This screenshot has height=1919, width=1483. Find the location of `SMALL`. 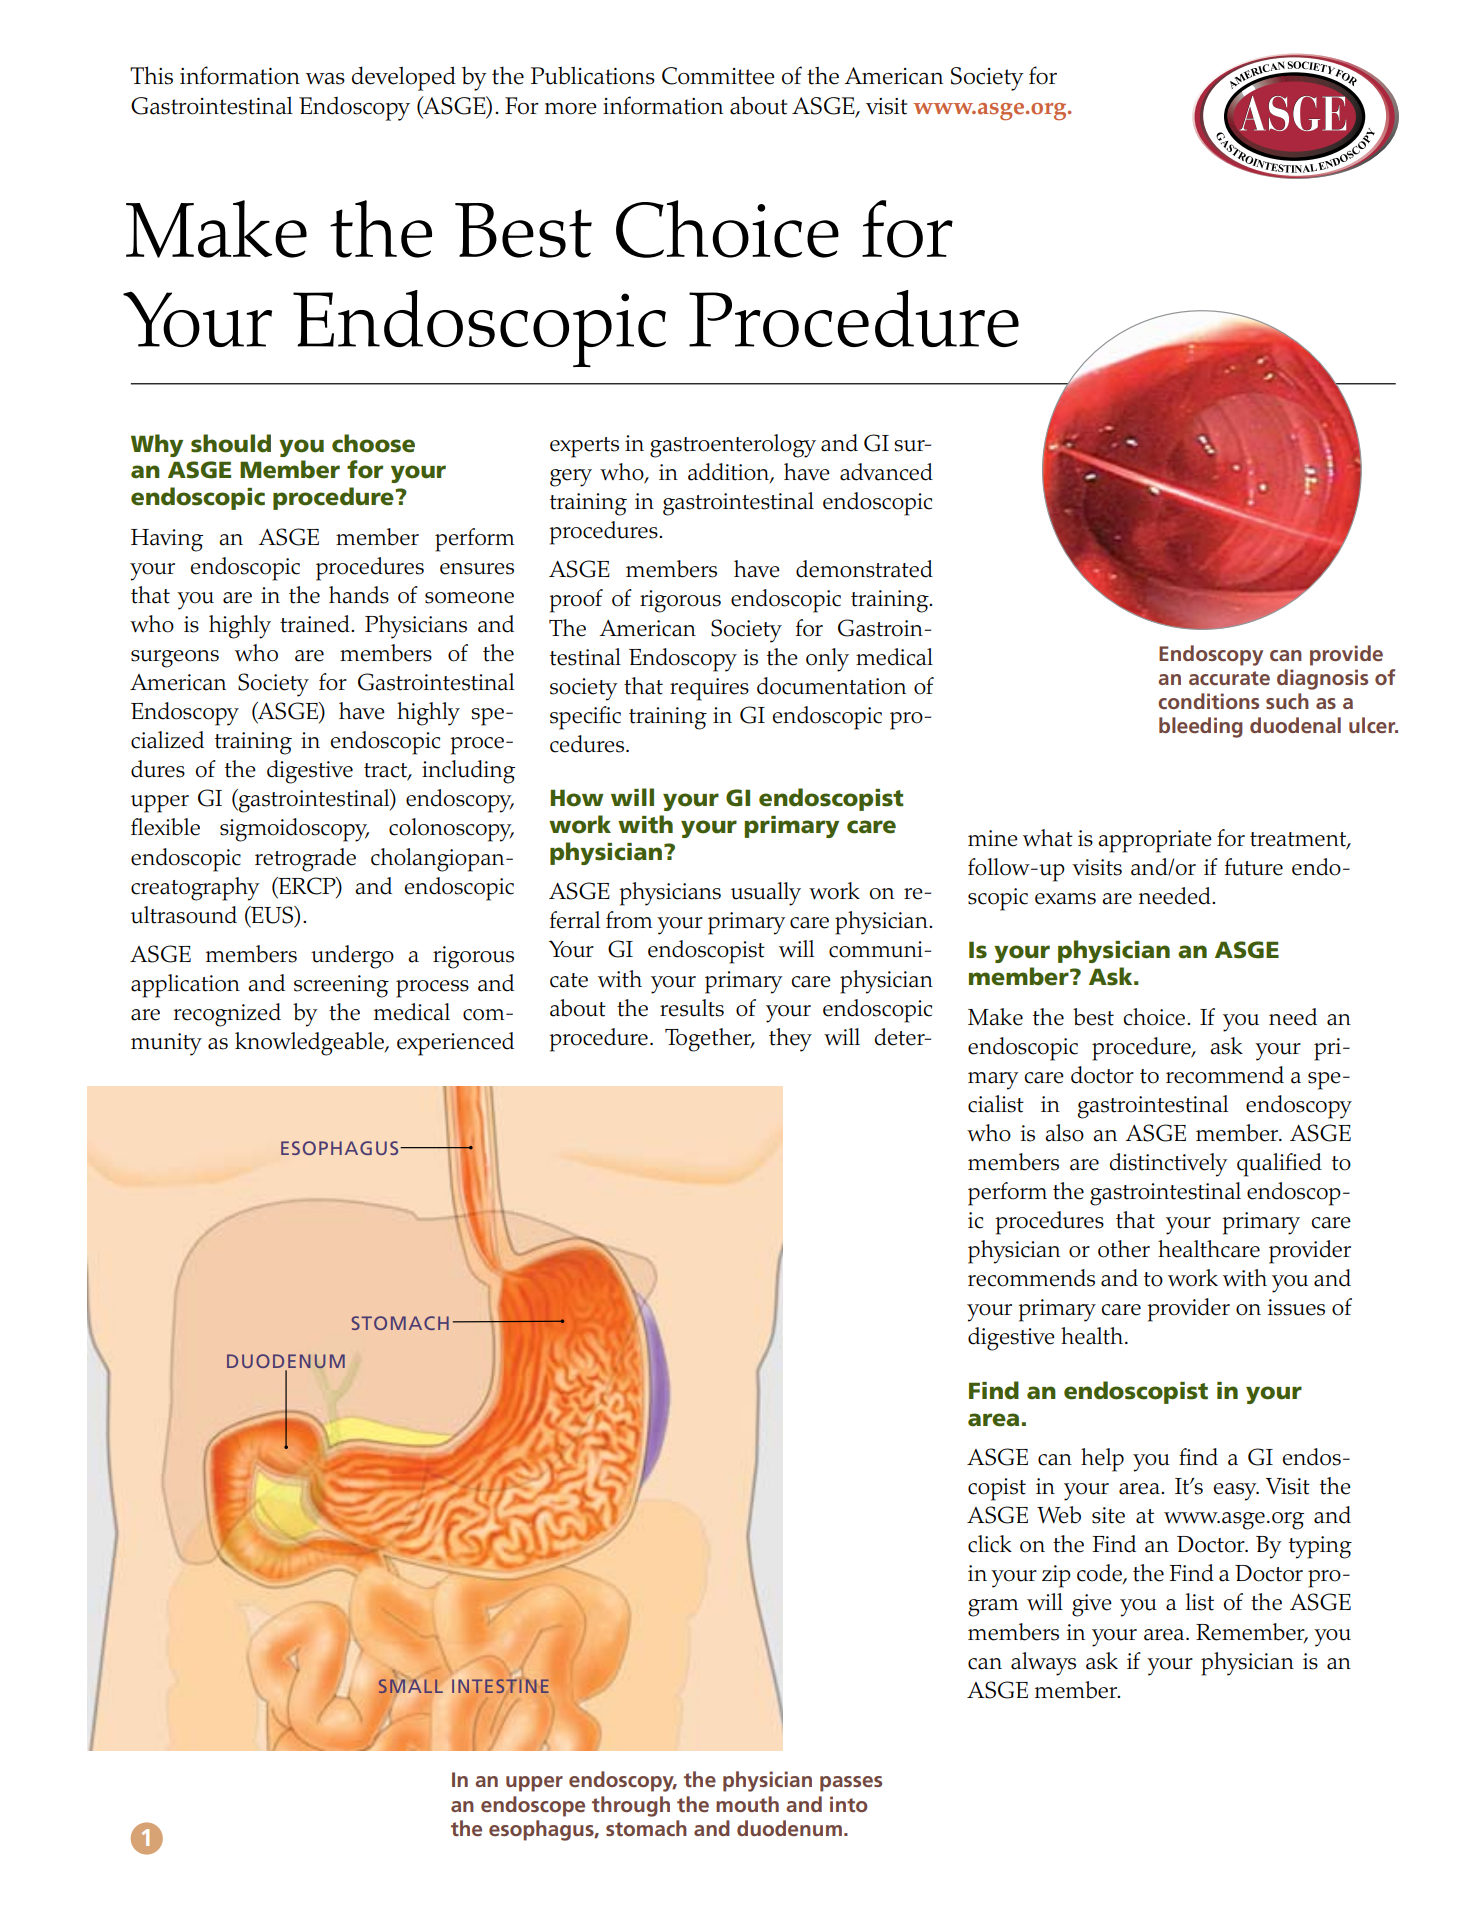

SMALL is located at coordinates (411, 1686).
